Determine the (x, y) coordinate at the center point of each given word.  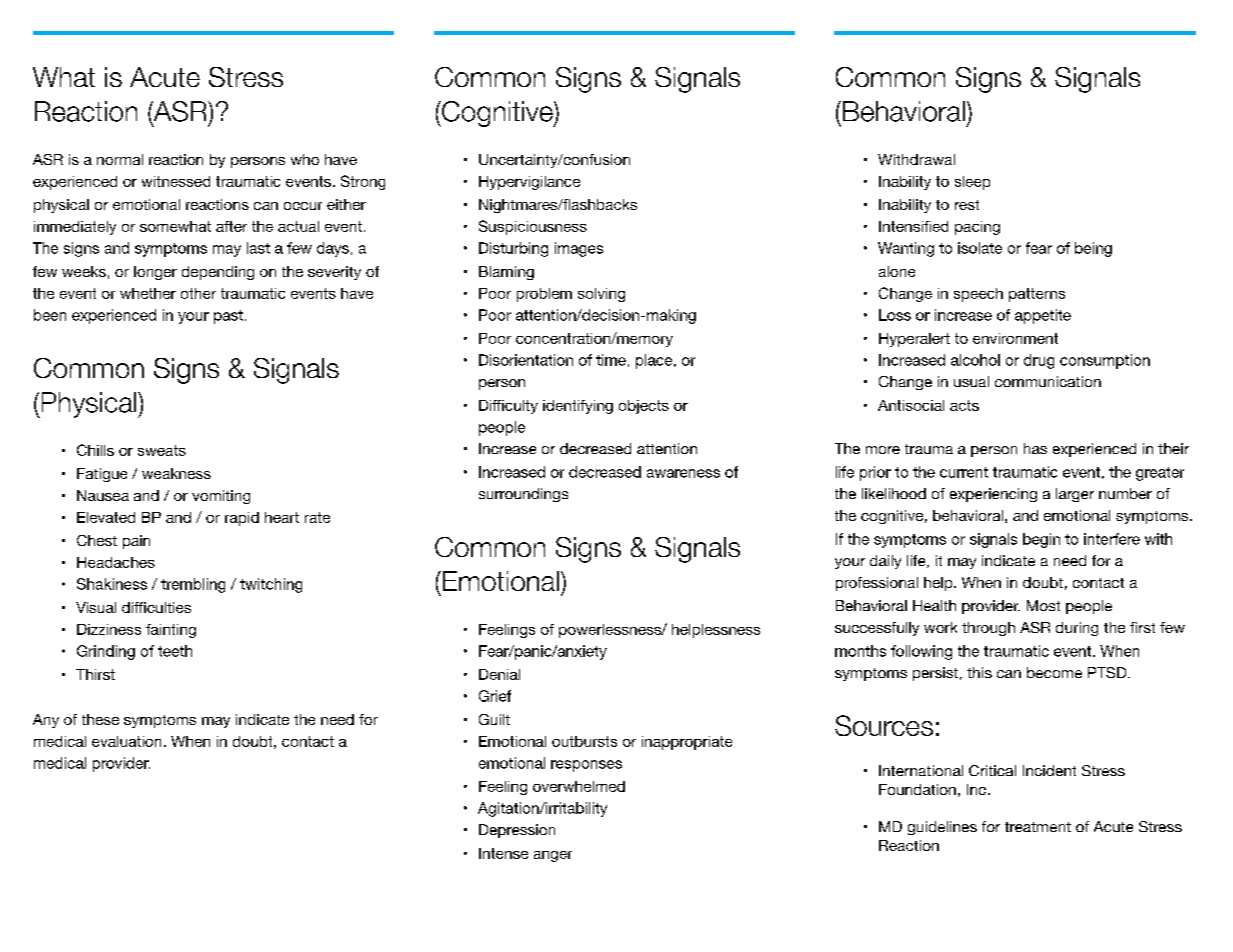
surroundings (523, 495)
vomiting (221, 497)
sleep (972, 183)
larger (1075, 495)
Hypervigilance (529, 183)
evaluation (126, 741)
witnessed (176, 181)
